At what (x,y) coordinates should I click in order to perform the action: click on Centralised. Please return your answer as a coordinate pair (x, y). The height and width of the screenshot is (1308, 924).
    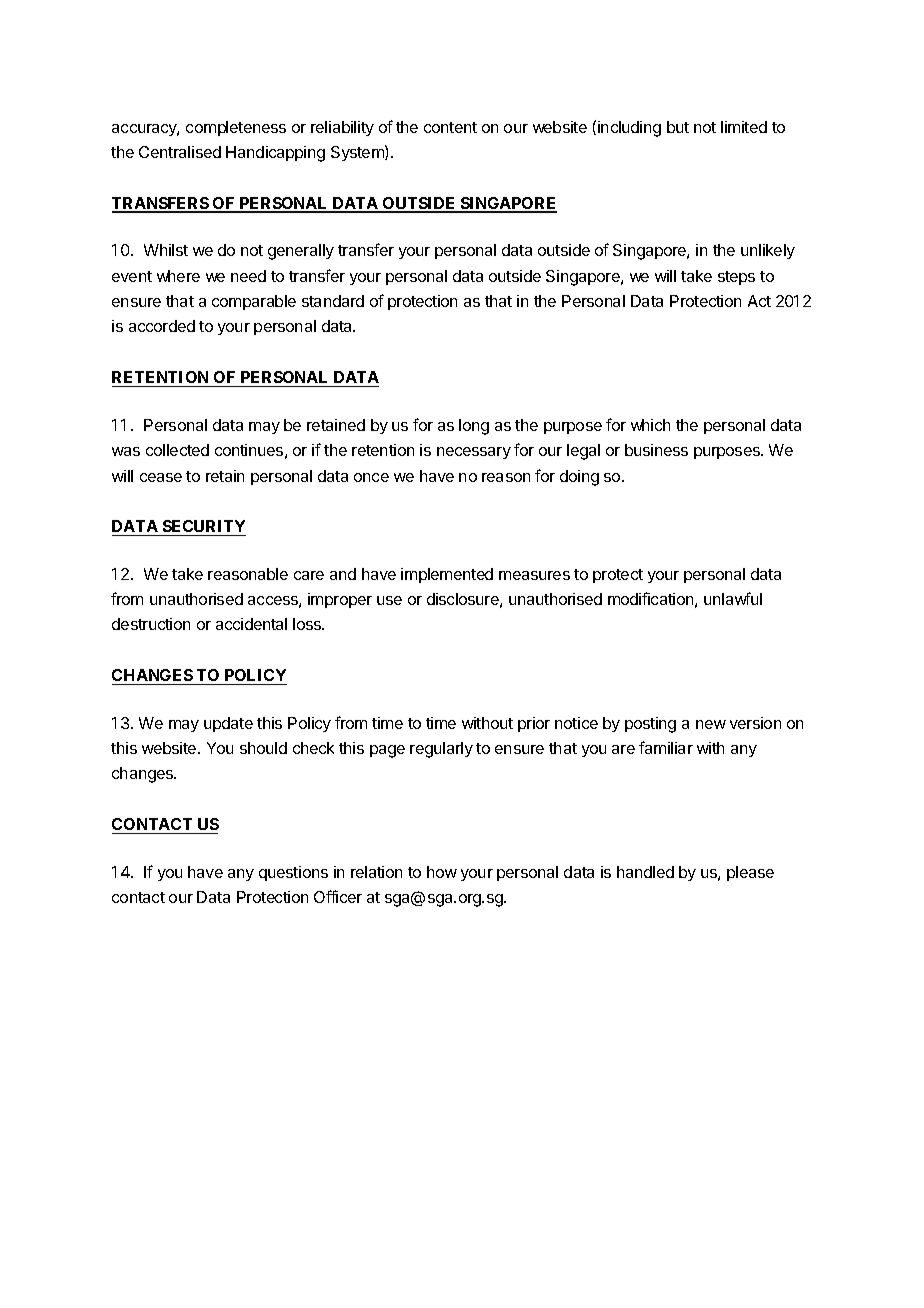
    Looking at the image, I should click on (180, 152).
